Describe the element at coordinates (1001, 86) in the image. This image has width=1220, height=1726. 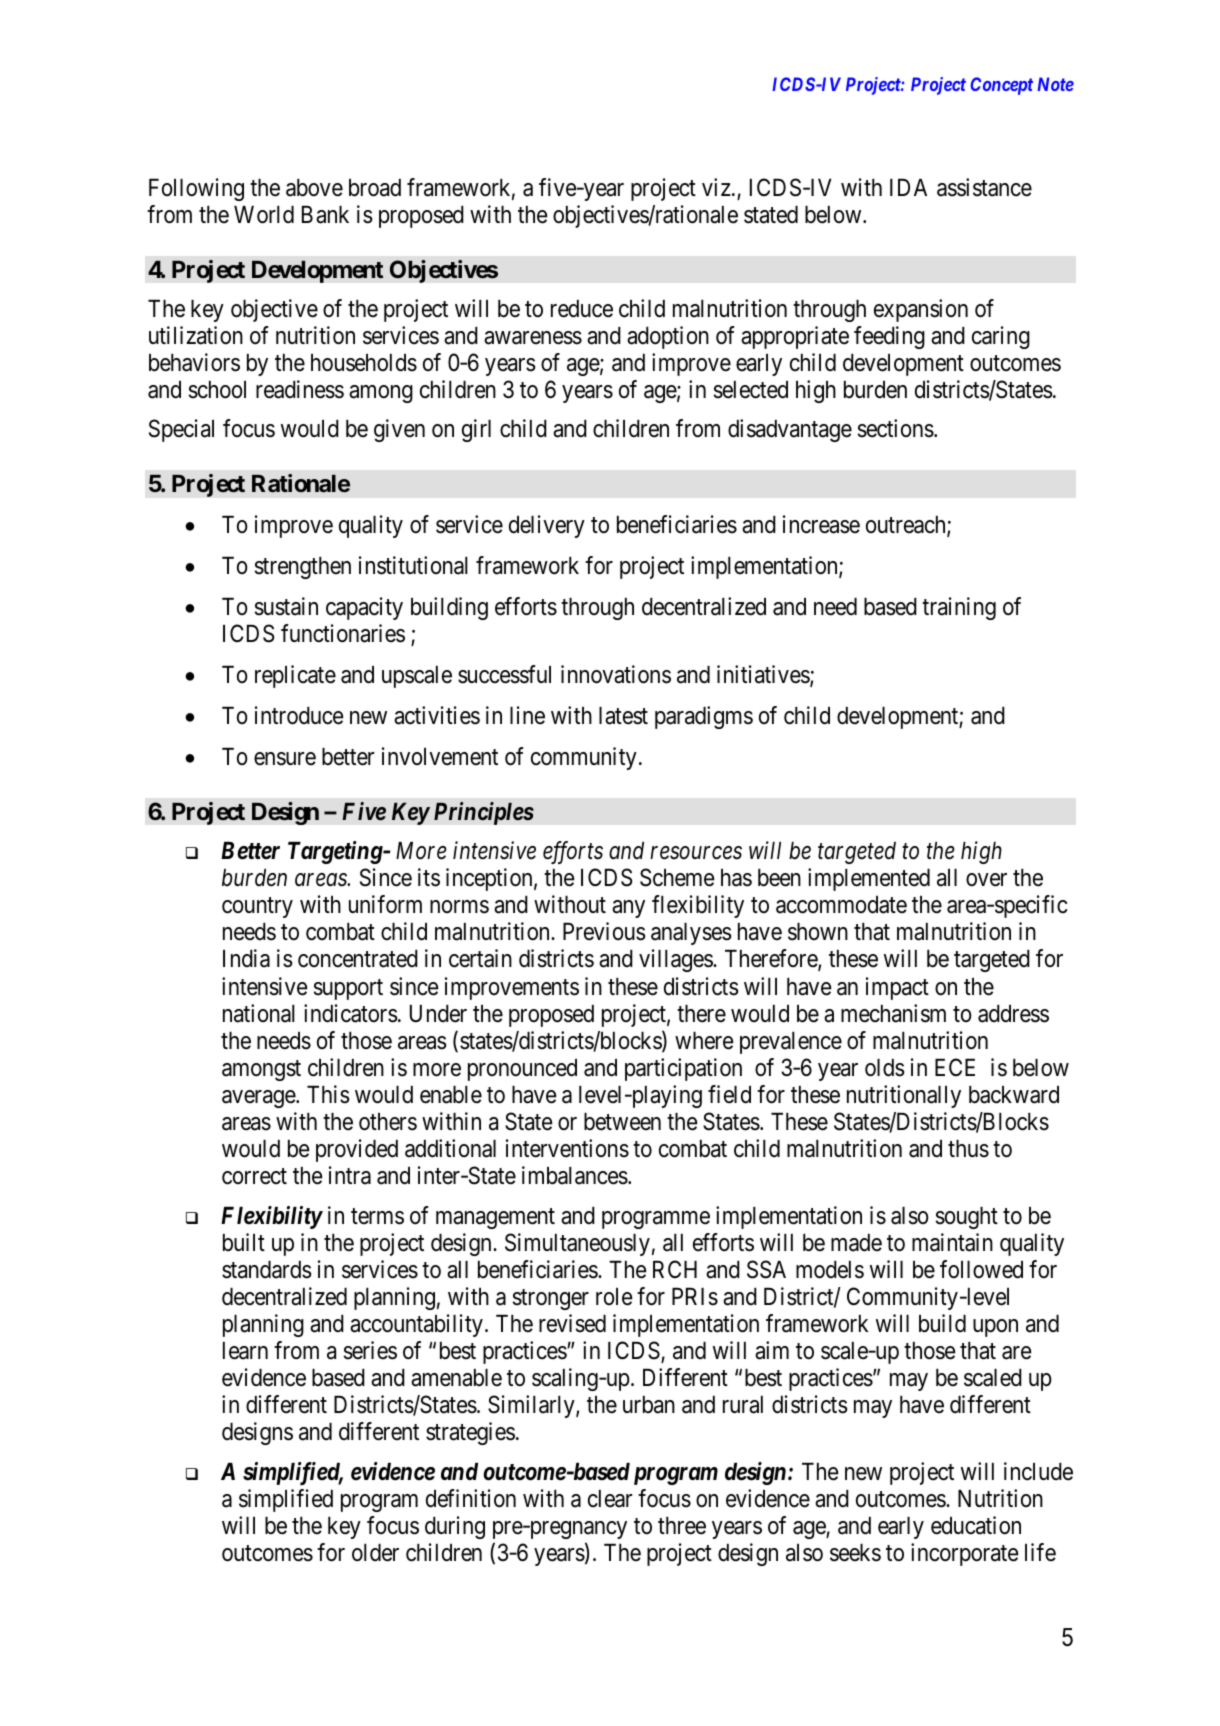
I see `Concept` at that location.
